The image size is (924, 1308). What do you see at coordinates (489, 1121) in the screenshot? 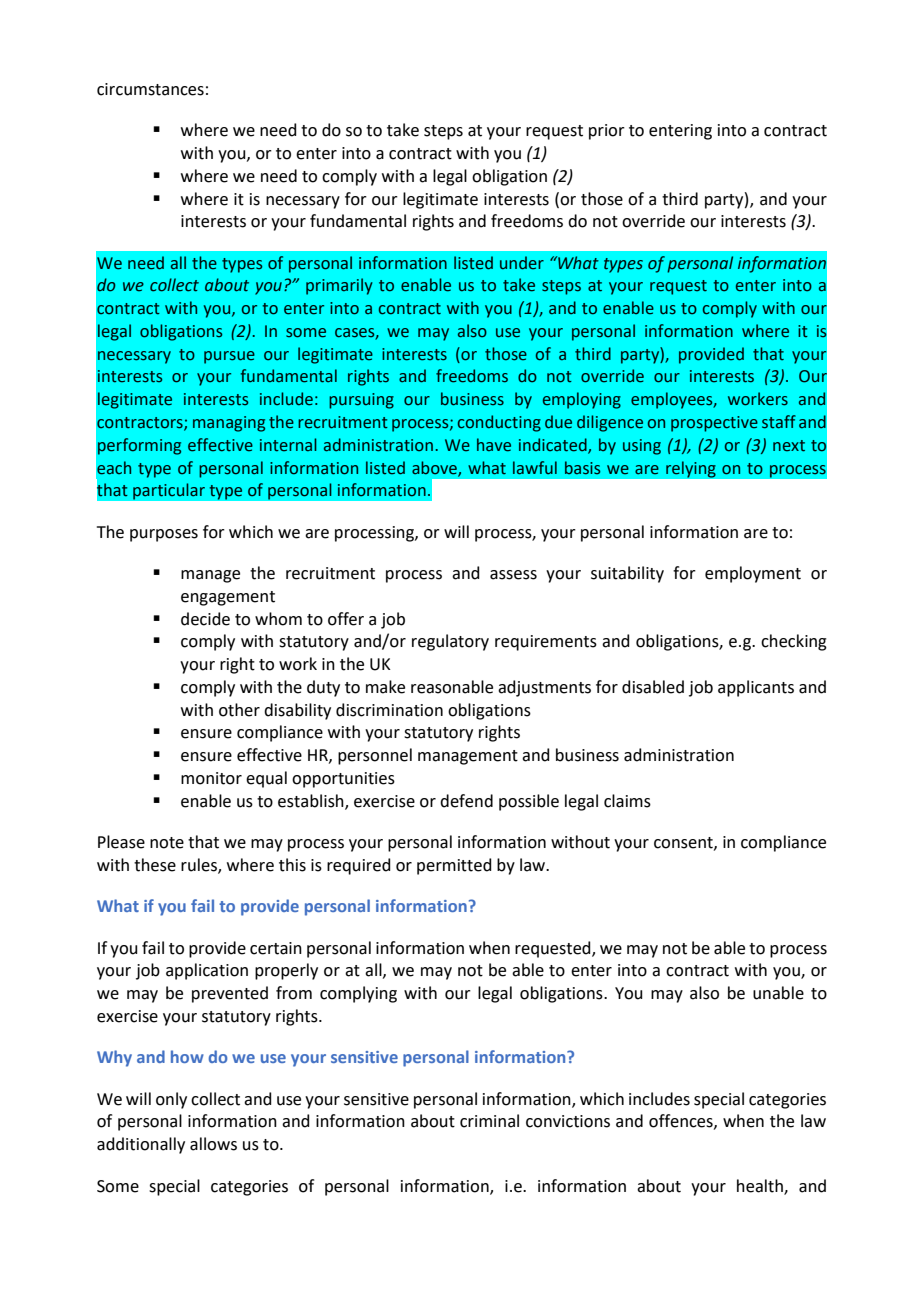
I see `criminal` at bounding box center [489, 1121].
